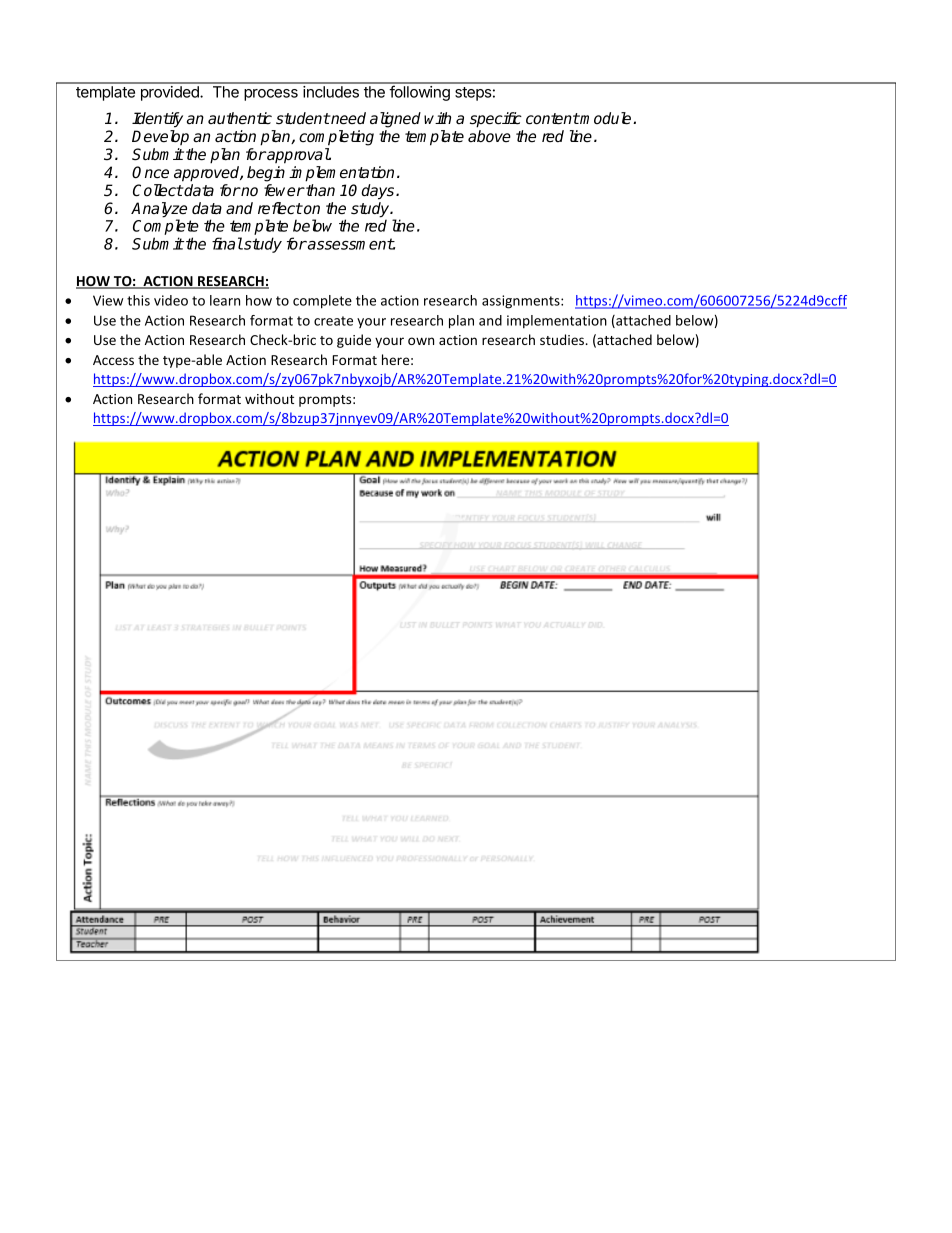 Image resolution: width=952 pixels, height=1233 pixels. Describe the element at coordinates (347, 118) in the image. I see `need` at that location.
